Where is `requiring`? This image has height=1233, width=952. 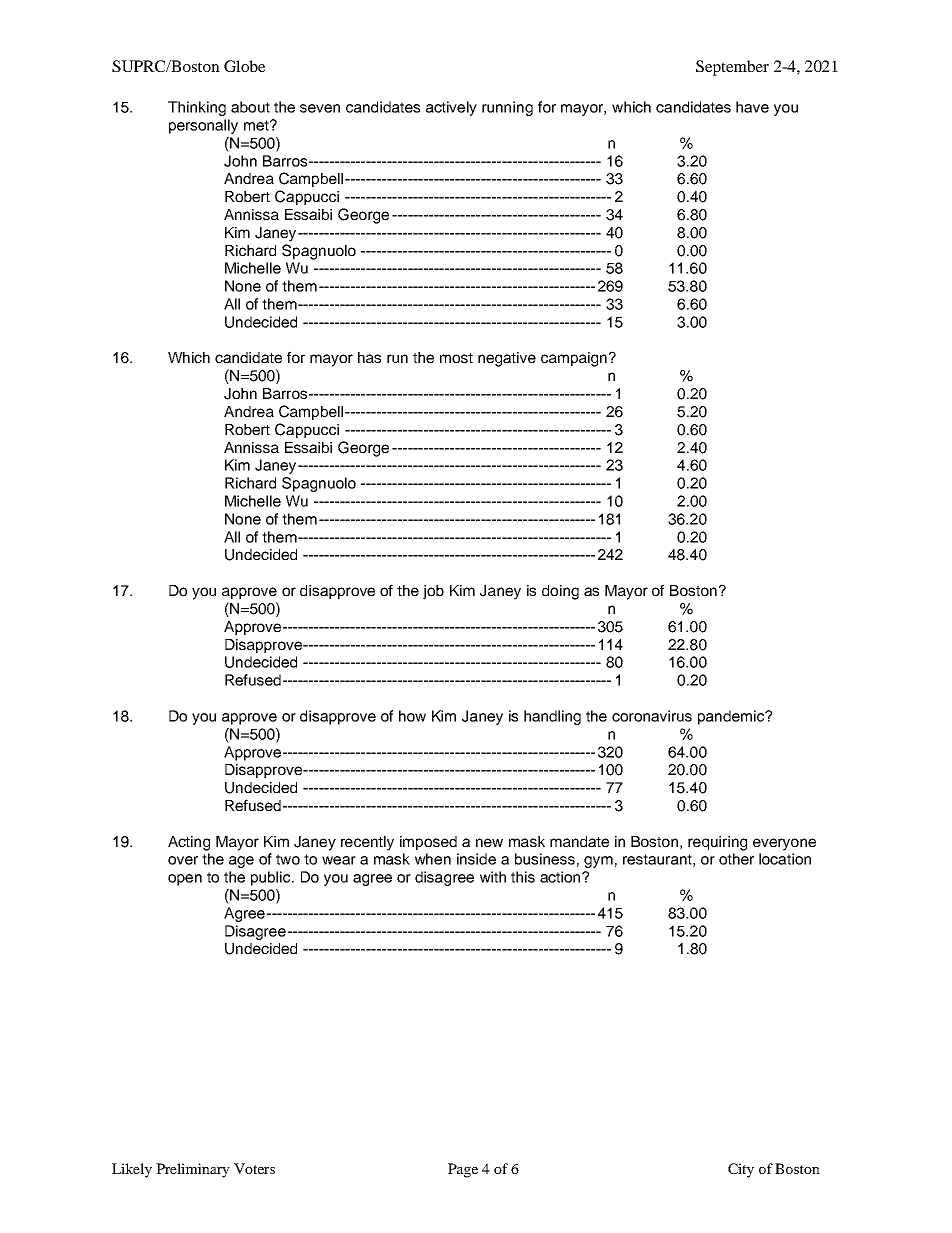
requiring is located at coordinates (717, 843).
